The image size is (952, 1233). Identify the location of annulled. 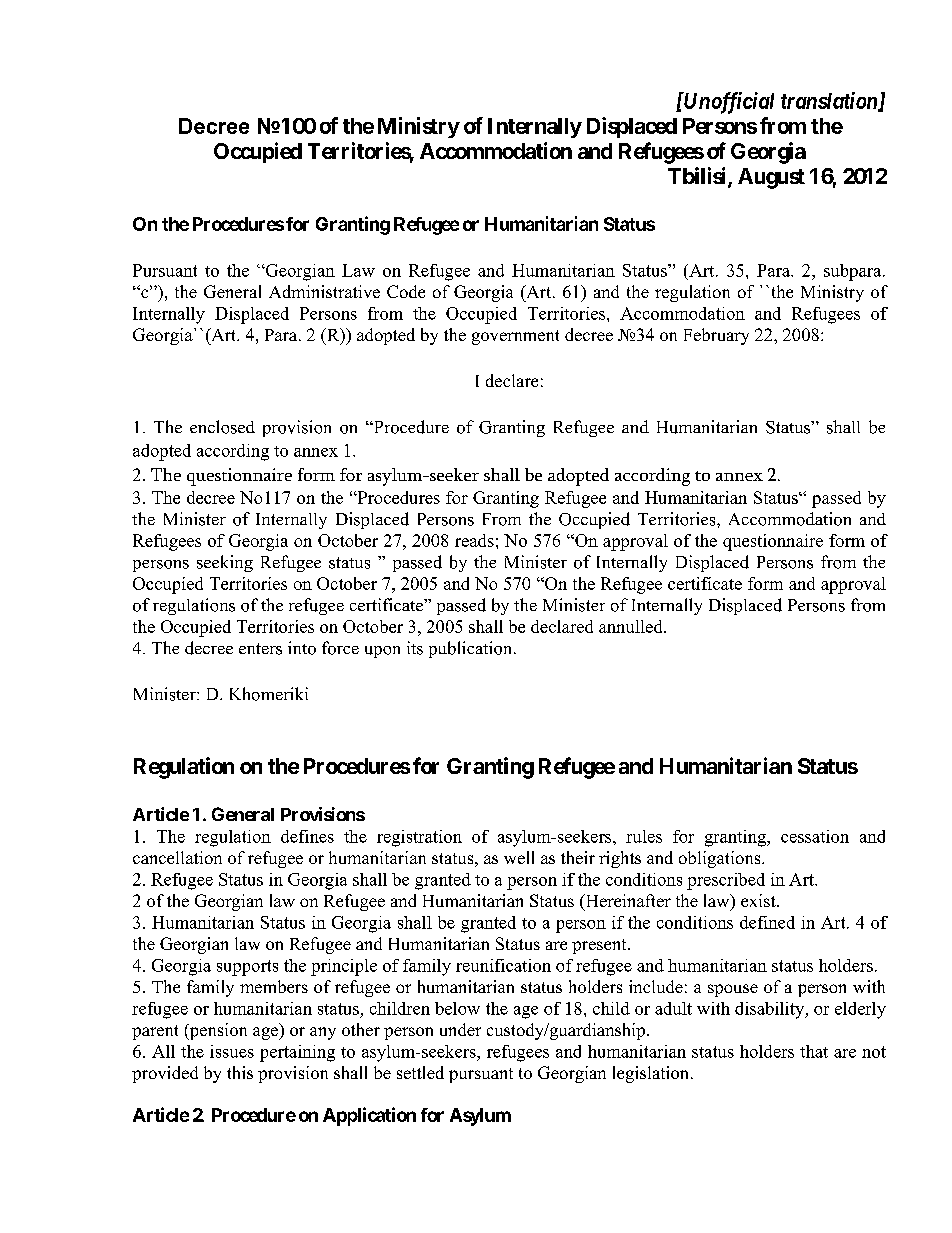
(632, 626).
